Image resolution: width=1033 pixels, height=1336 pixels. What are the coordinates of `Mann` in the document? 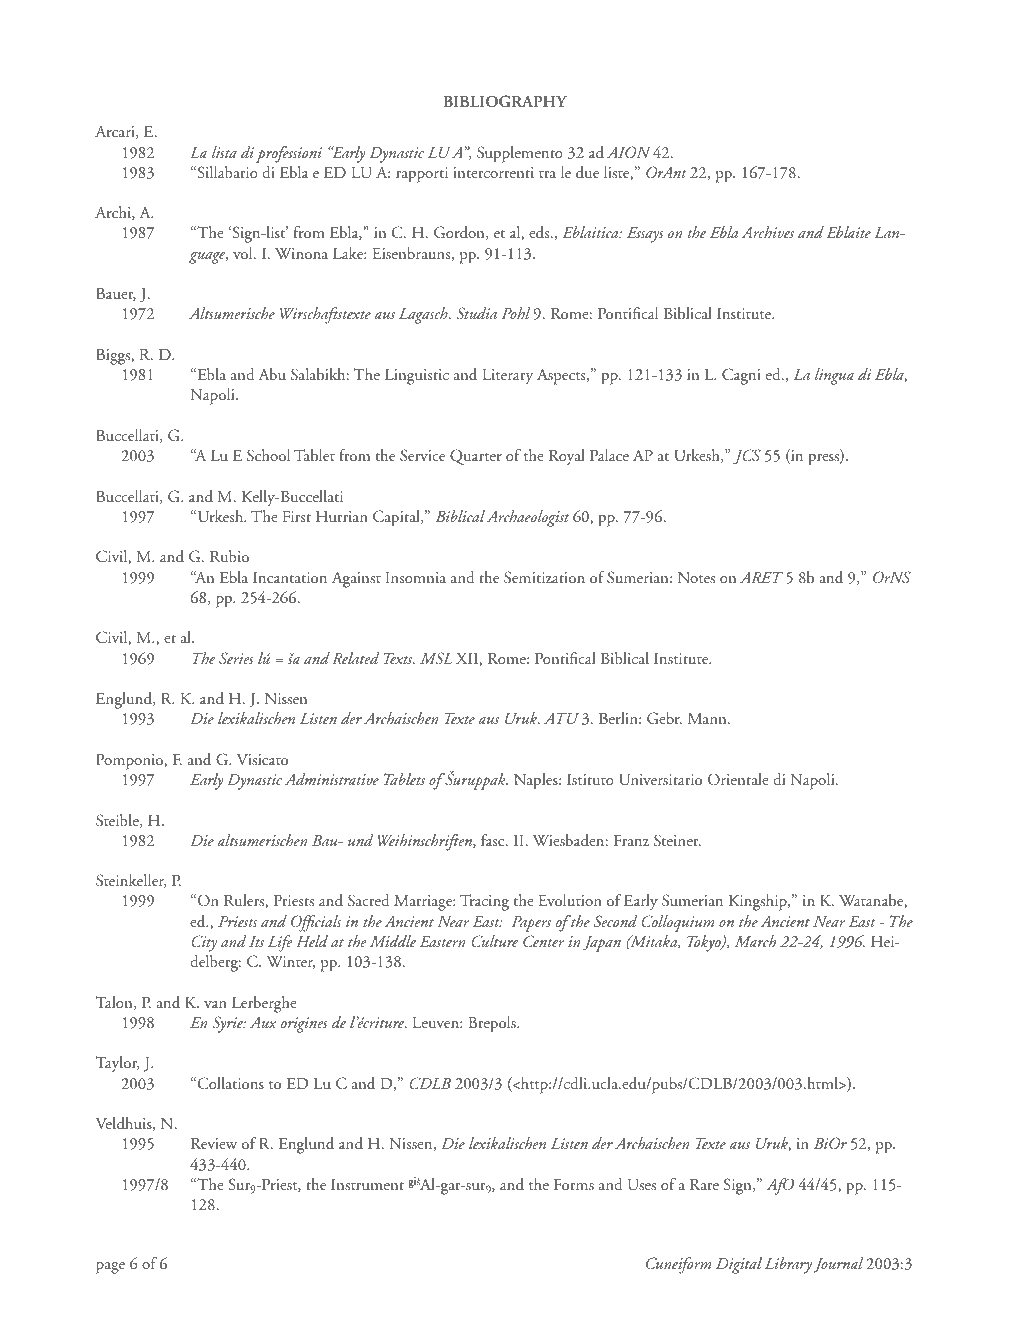 It's located at (708, 718).
